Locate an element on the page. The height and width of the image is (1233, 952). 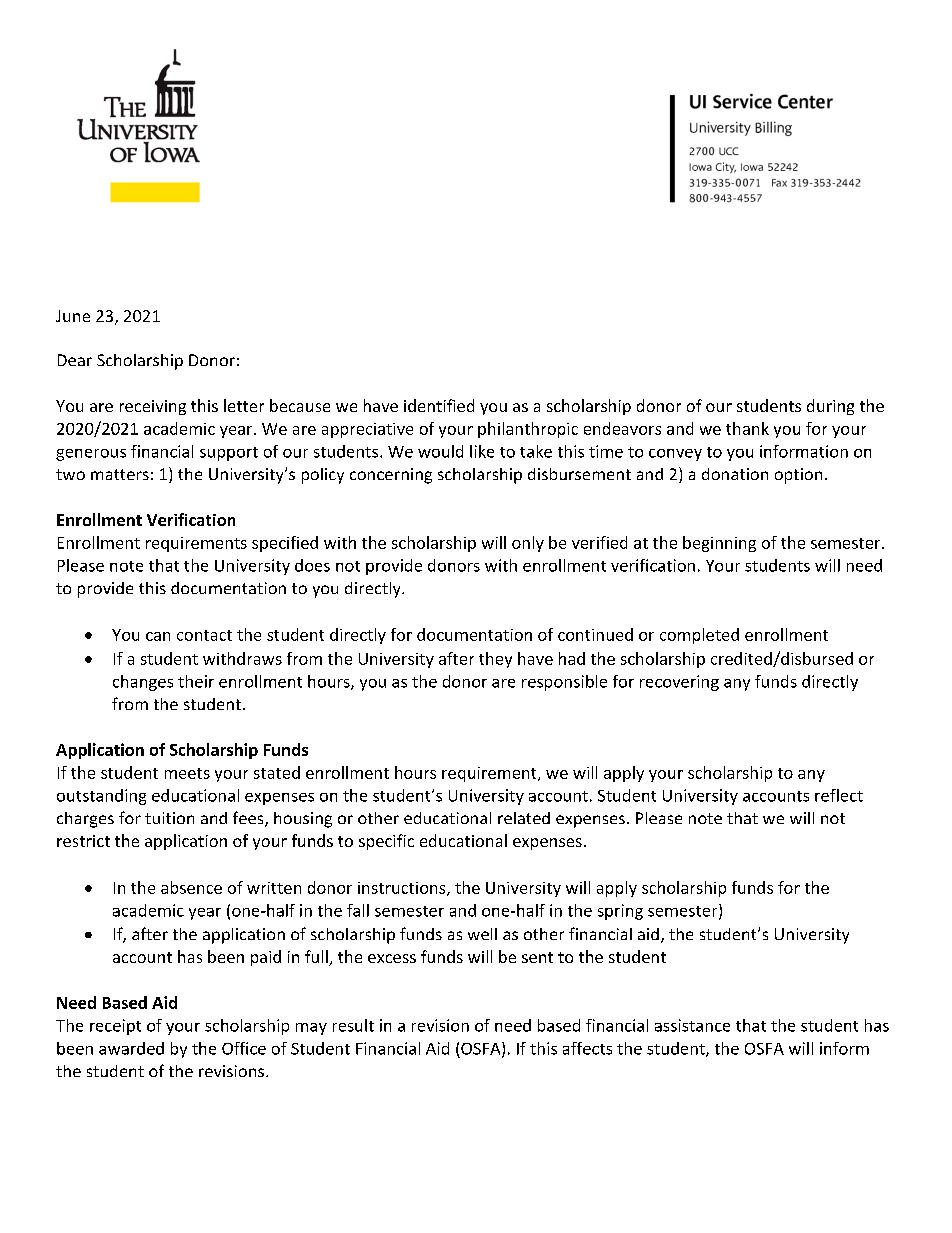
receipt is located at coordinates (115, 1027).
